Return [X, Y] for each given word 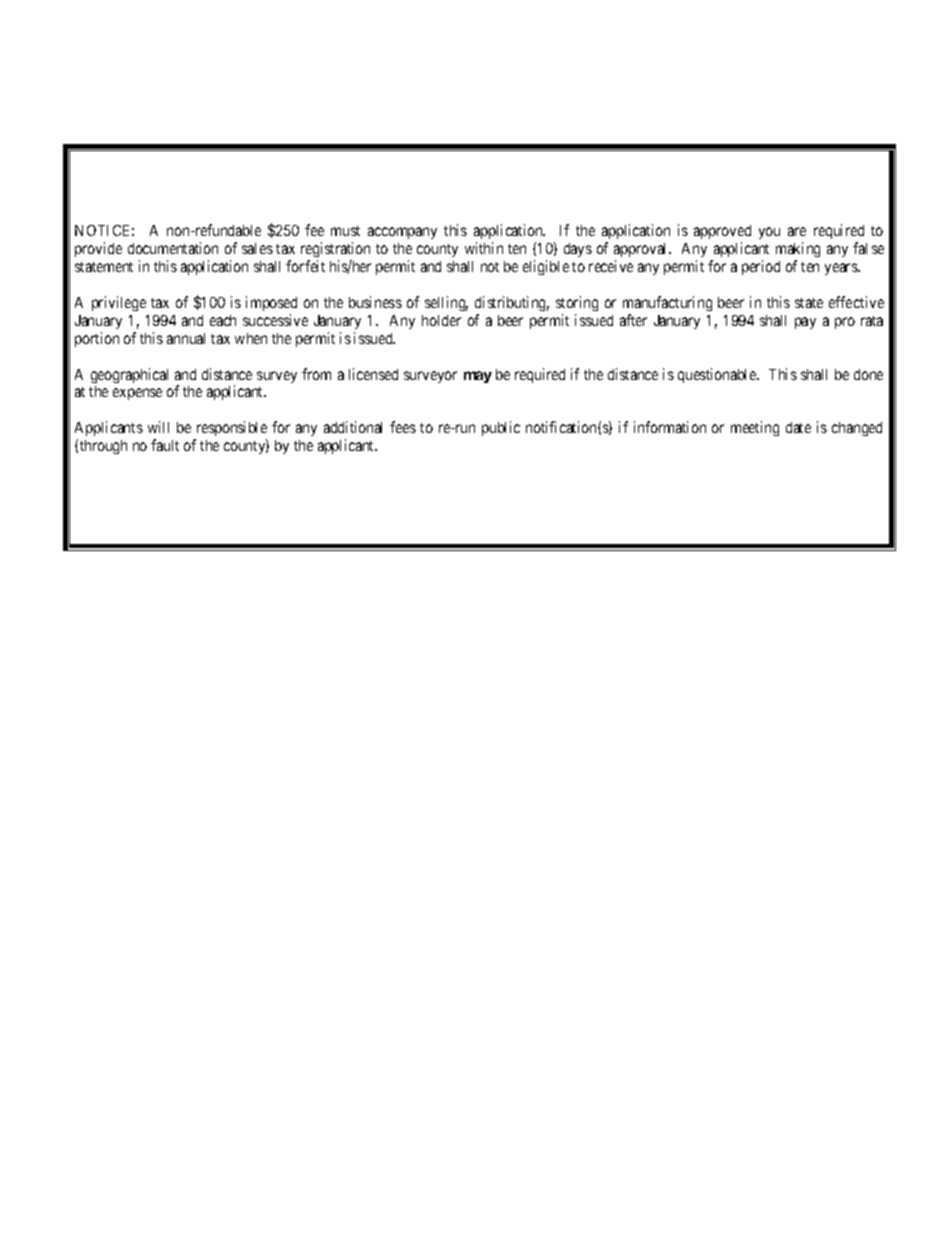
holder [441, 320]
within [484, 248]
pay [805, 323]
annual [186, 338]
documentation [173, 248]
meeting [755, 428]
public [501, 428]
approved [722, 234]
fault [165, 445]
